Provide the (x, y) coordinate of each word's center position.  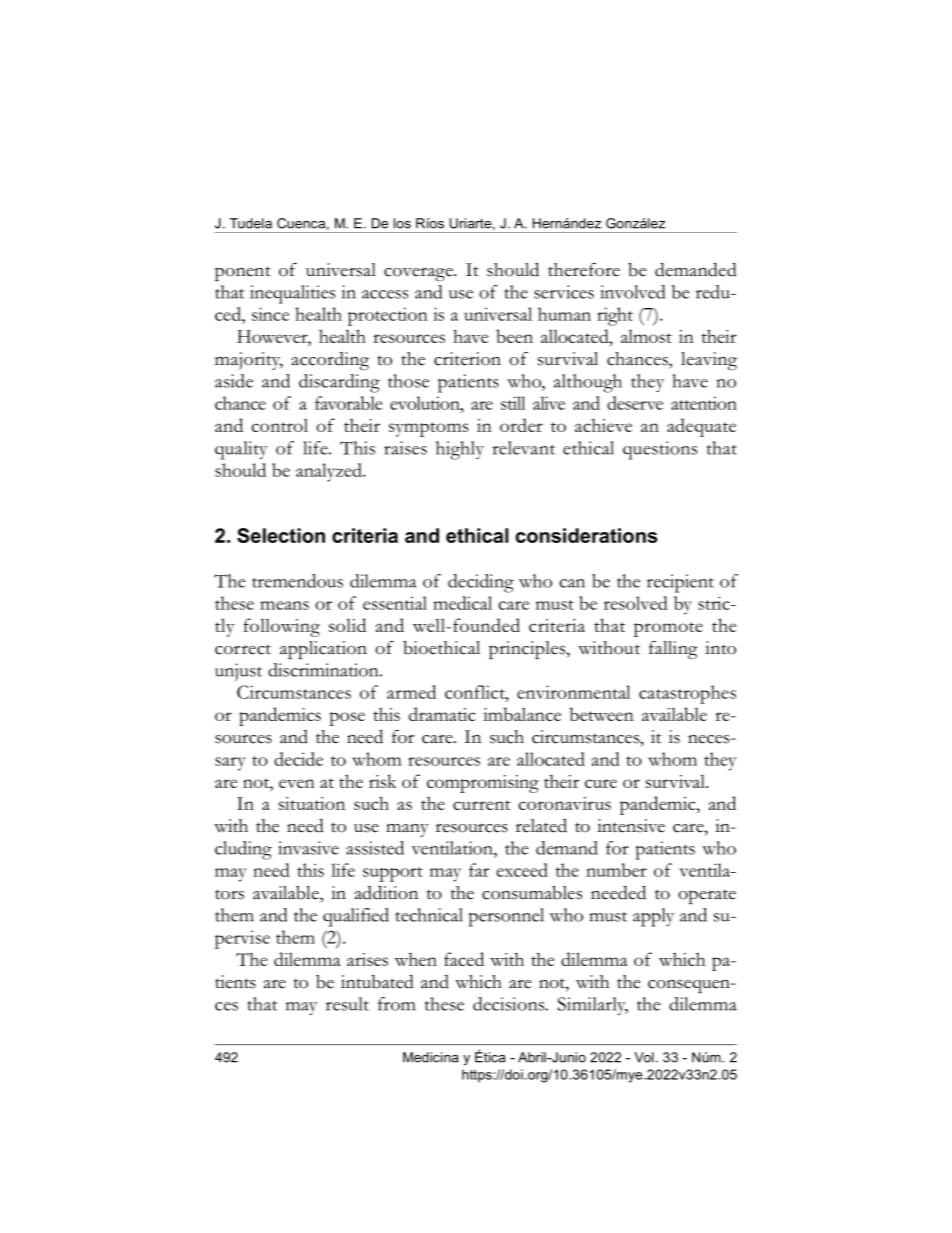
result (347, 1004)
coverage (419, 274)
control (279, 425)
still (513, 403)
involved (632, 292)
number (616, 870)
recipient (680, 583)
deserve (635, 403)
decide (298, 759)
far (479, 870)
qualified (356, 917)
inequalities (292, 294)
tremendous (297, 581)
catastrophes (687, 694)
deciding (481, 583)
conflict (476, 692)
